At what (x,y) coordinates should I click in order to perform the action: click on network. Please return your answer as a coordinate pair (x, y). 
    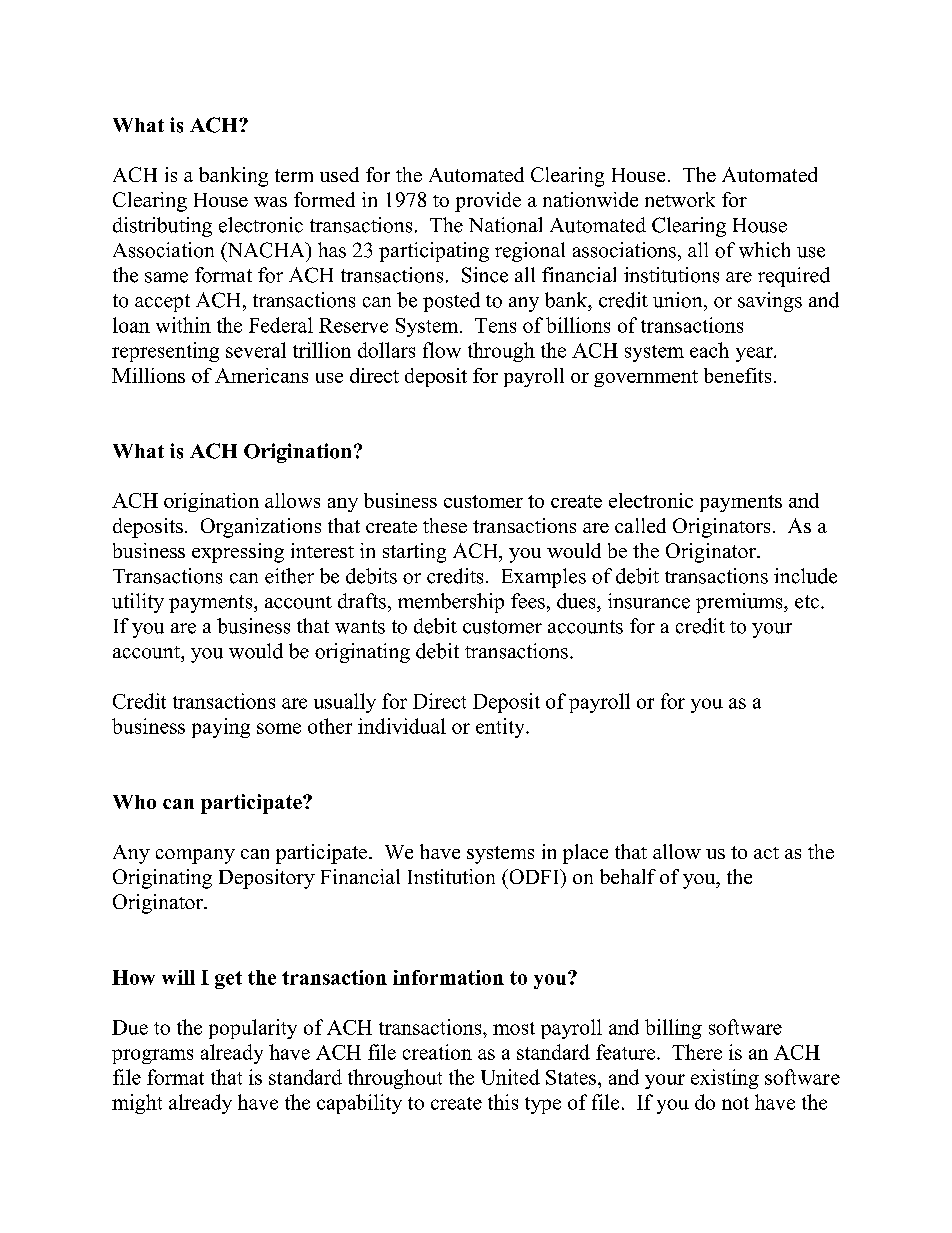
    Looking at the image, I should click on (680, 199).
